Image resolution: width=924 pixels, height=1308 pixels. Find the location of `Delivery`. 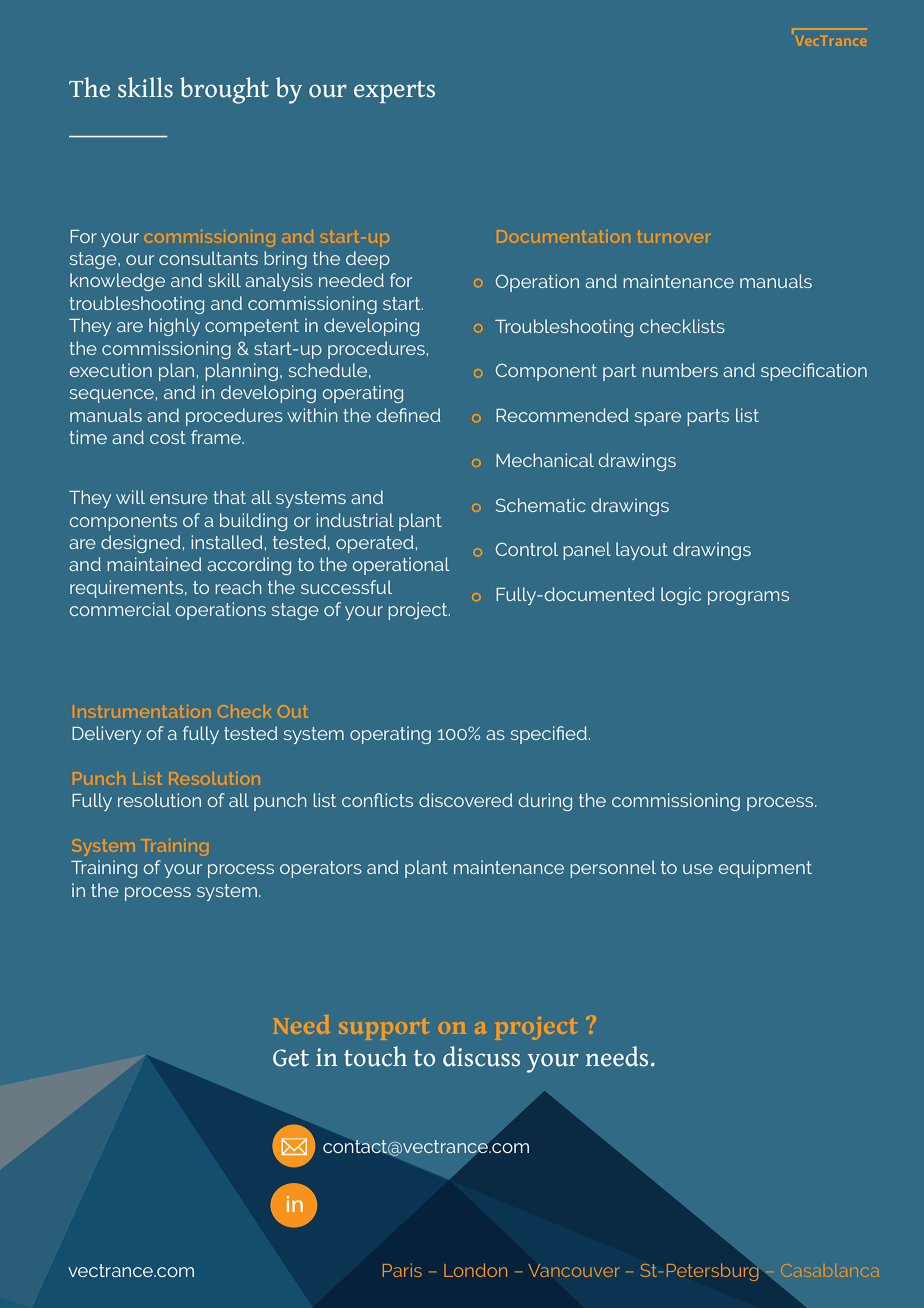

Delivery is located at coordinates (106, 735).
